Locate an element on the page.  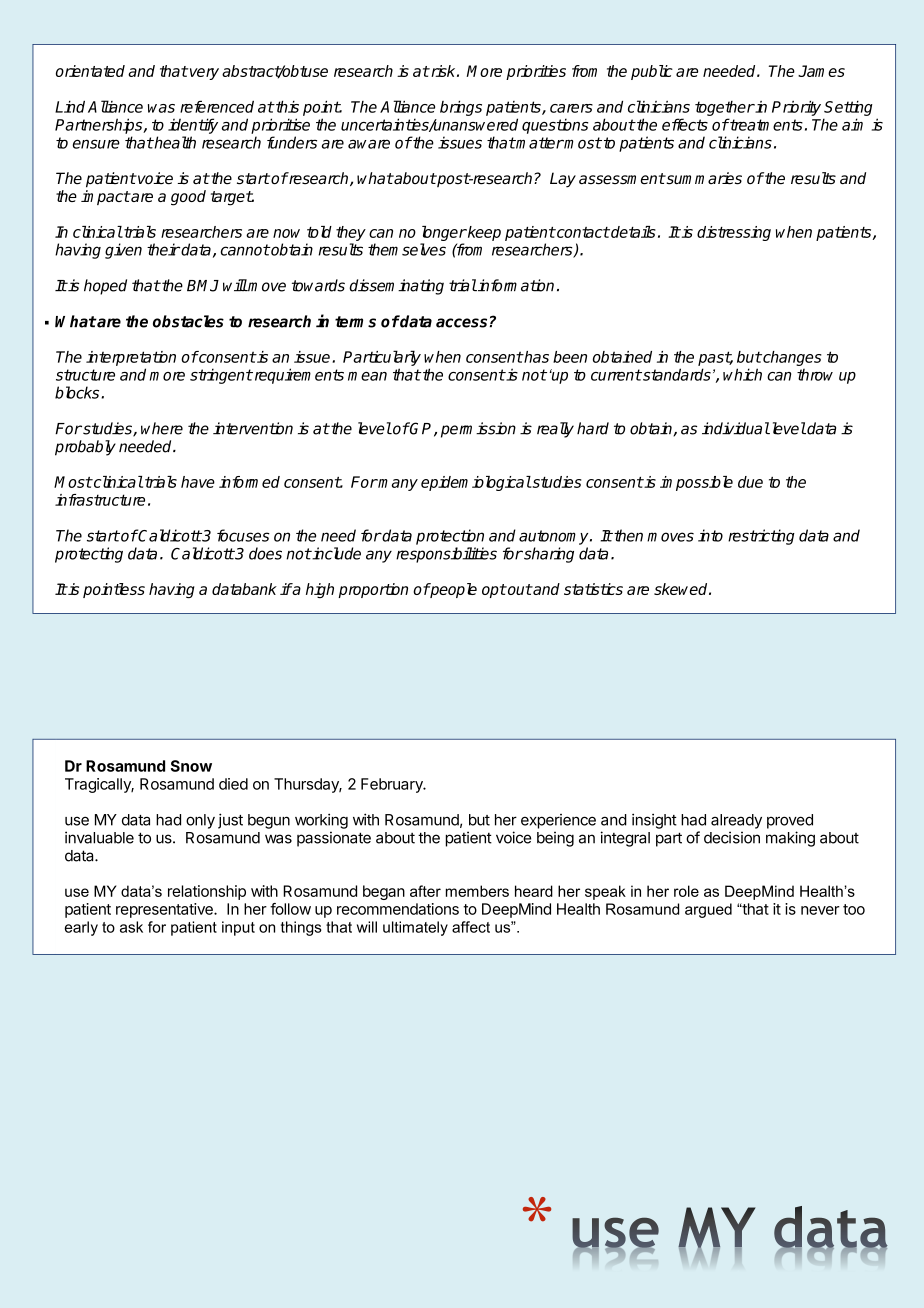
together is located at coordinates (725, 108).
